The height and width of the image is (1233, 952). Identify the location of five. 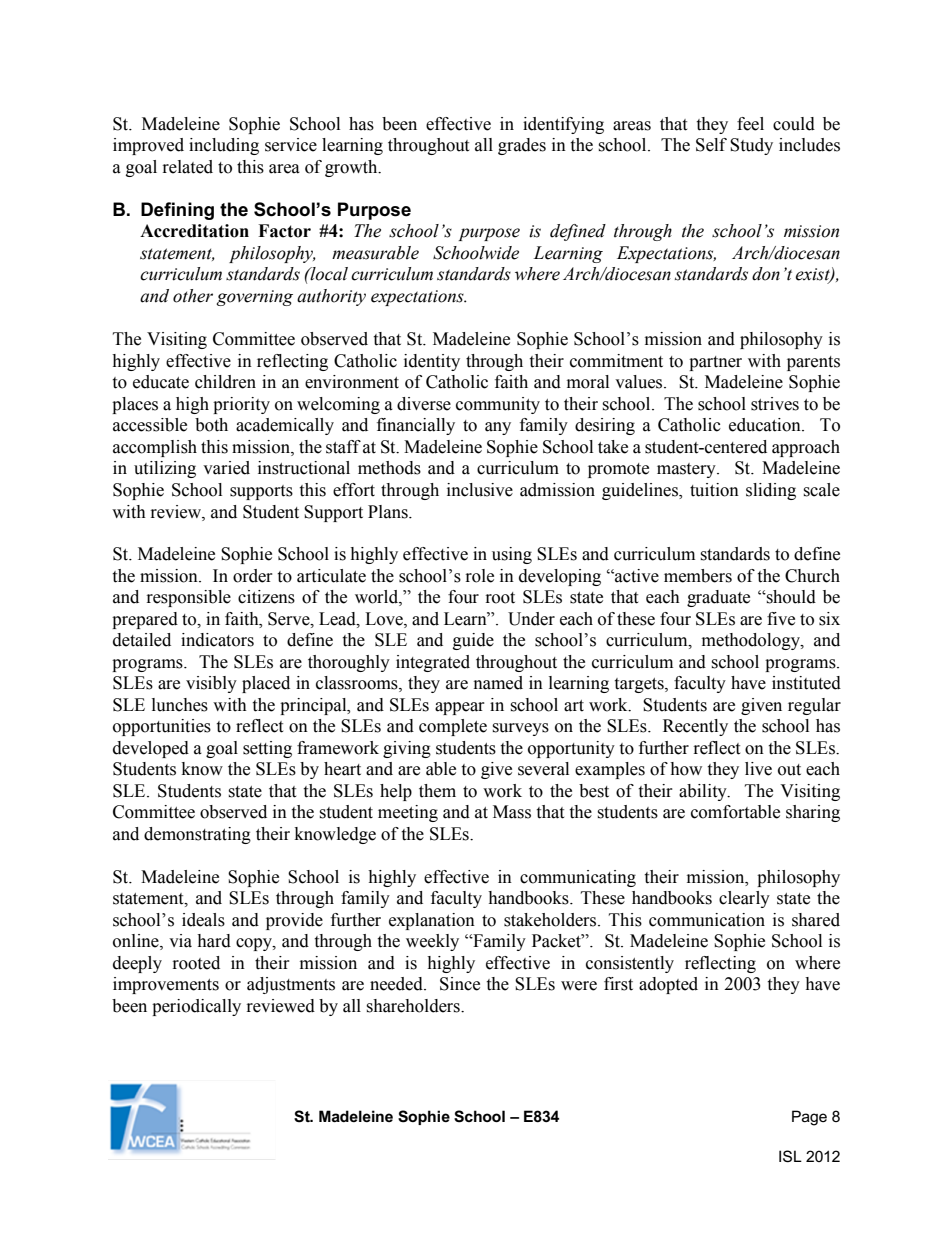
(781, 619).
